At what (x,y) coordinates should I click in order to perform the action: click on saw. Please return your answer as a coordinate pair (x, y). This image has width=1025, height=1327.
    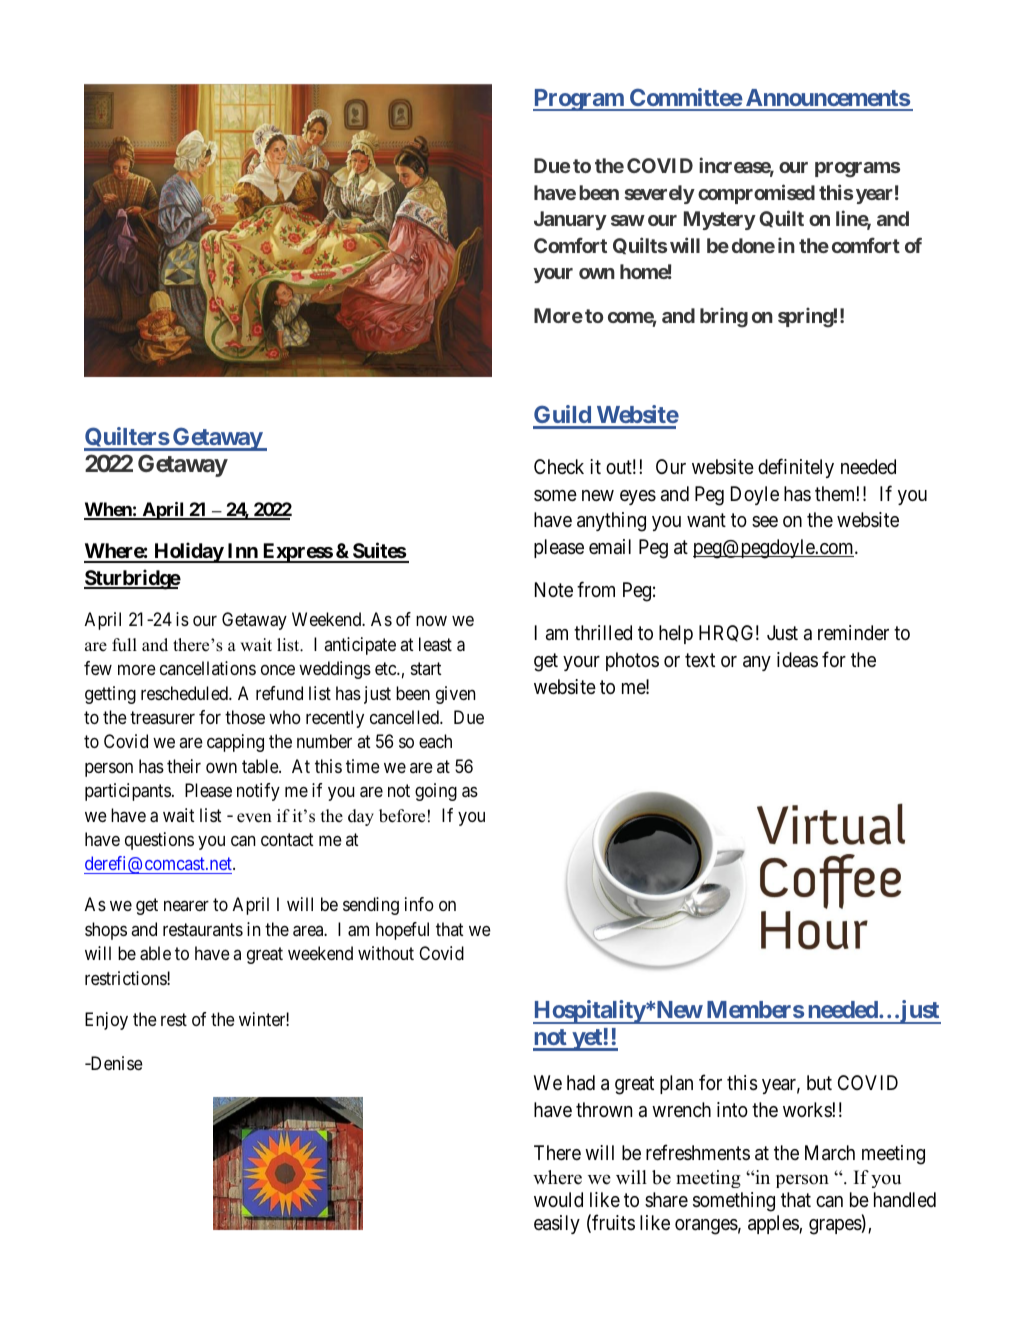
    Looking at the image, I should click on (628, 220).
